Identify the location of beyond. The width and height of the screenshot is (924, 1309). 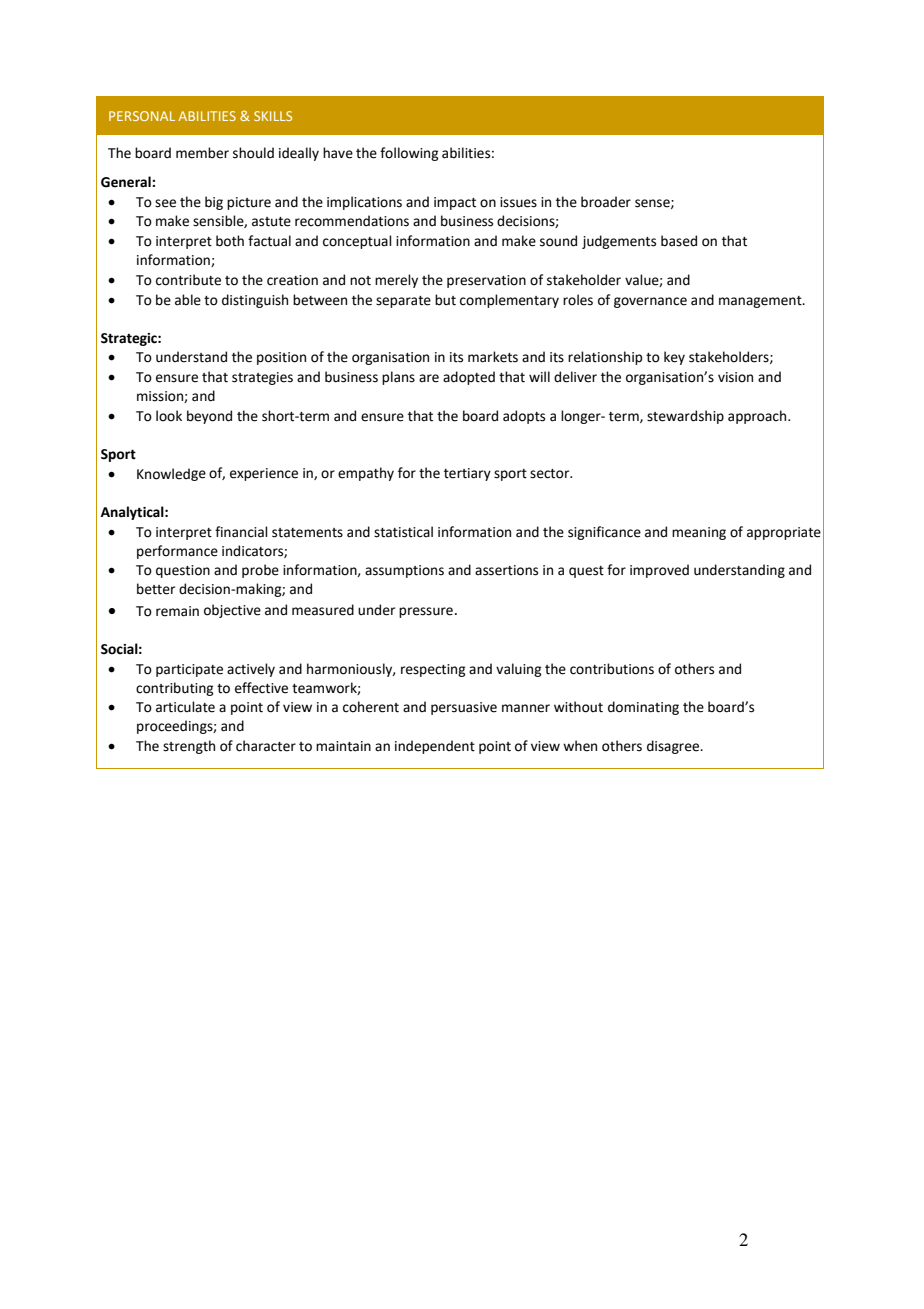
(209, 417).
